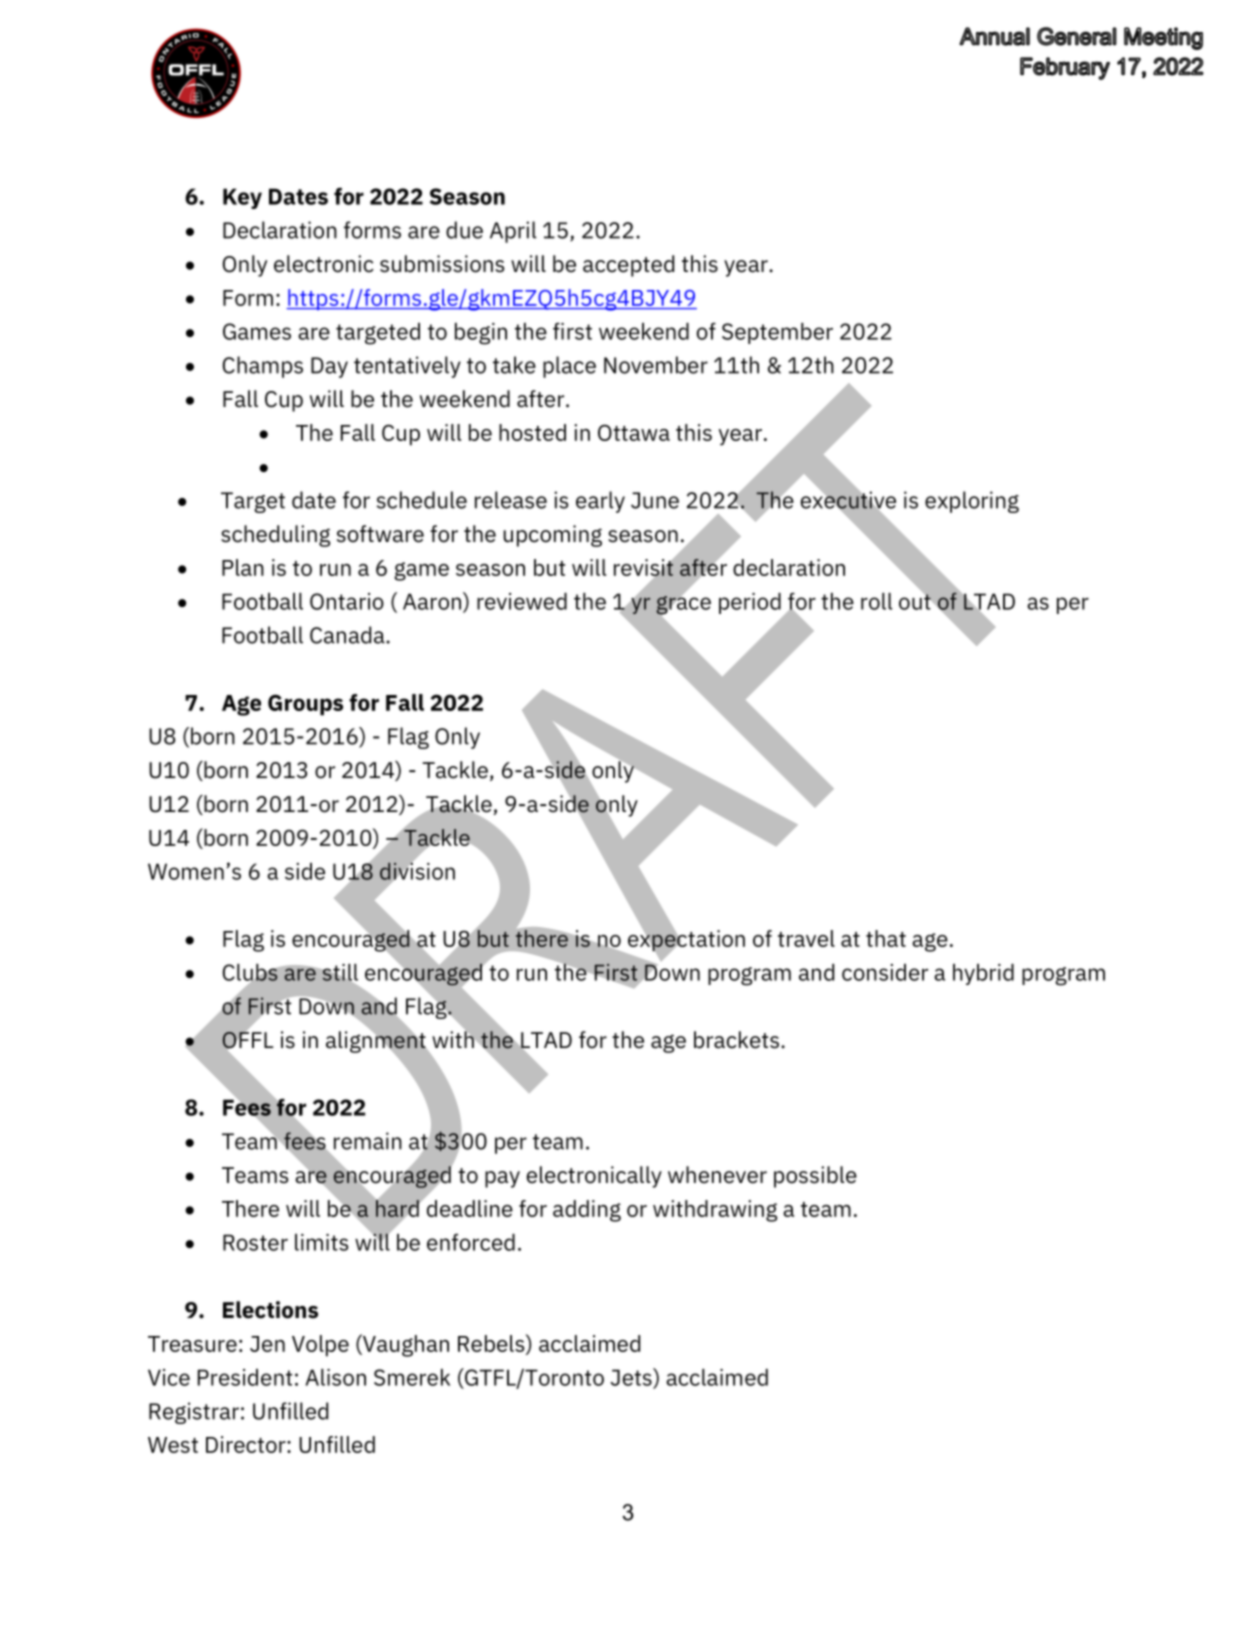 The height and width of the image is (1625, 1256). Describe the element at coordinates (242, 198) in the image. I see `Key` at that location.
